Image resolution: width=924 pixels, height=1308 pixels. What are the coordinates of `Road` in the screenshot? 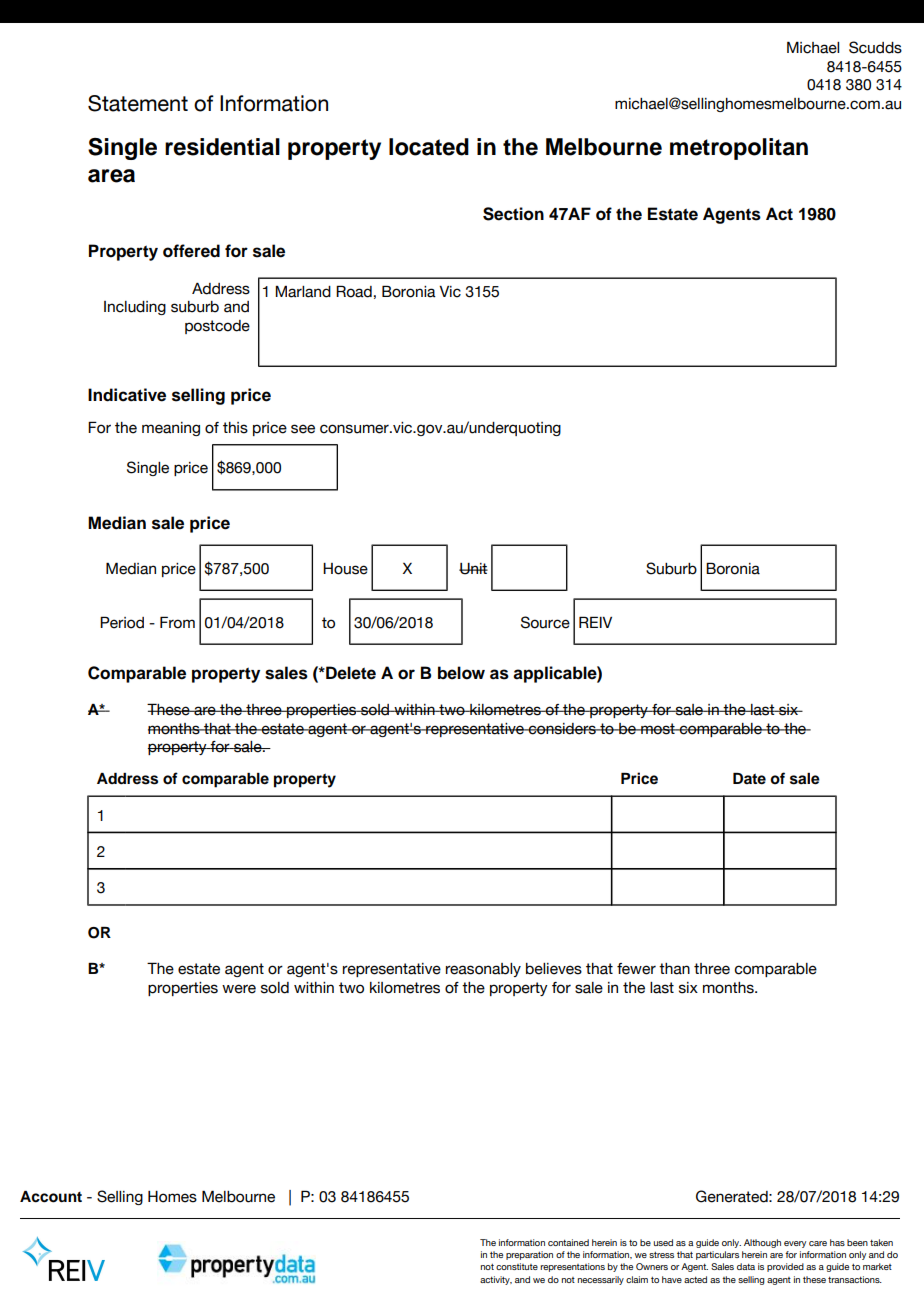 It's located at (354, 291).
